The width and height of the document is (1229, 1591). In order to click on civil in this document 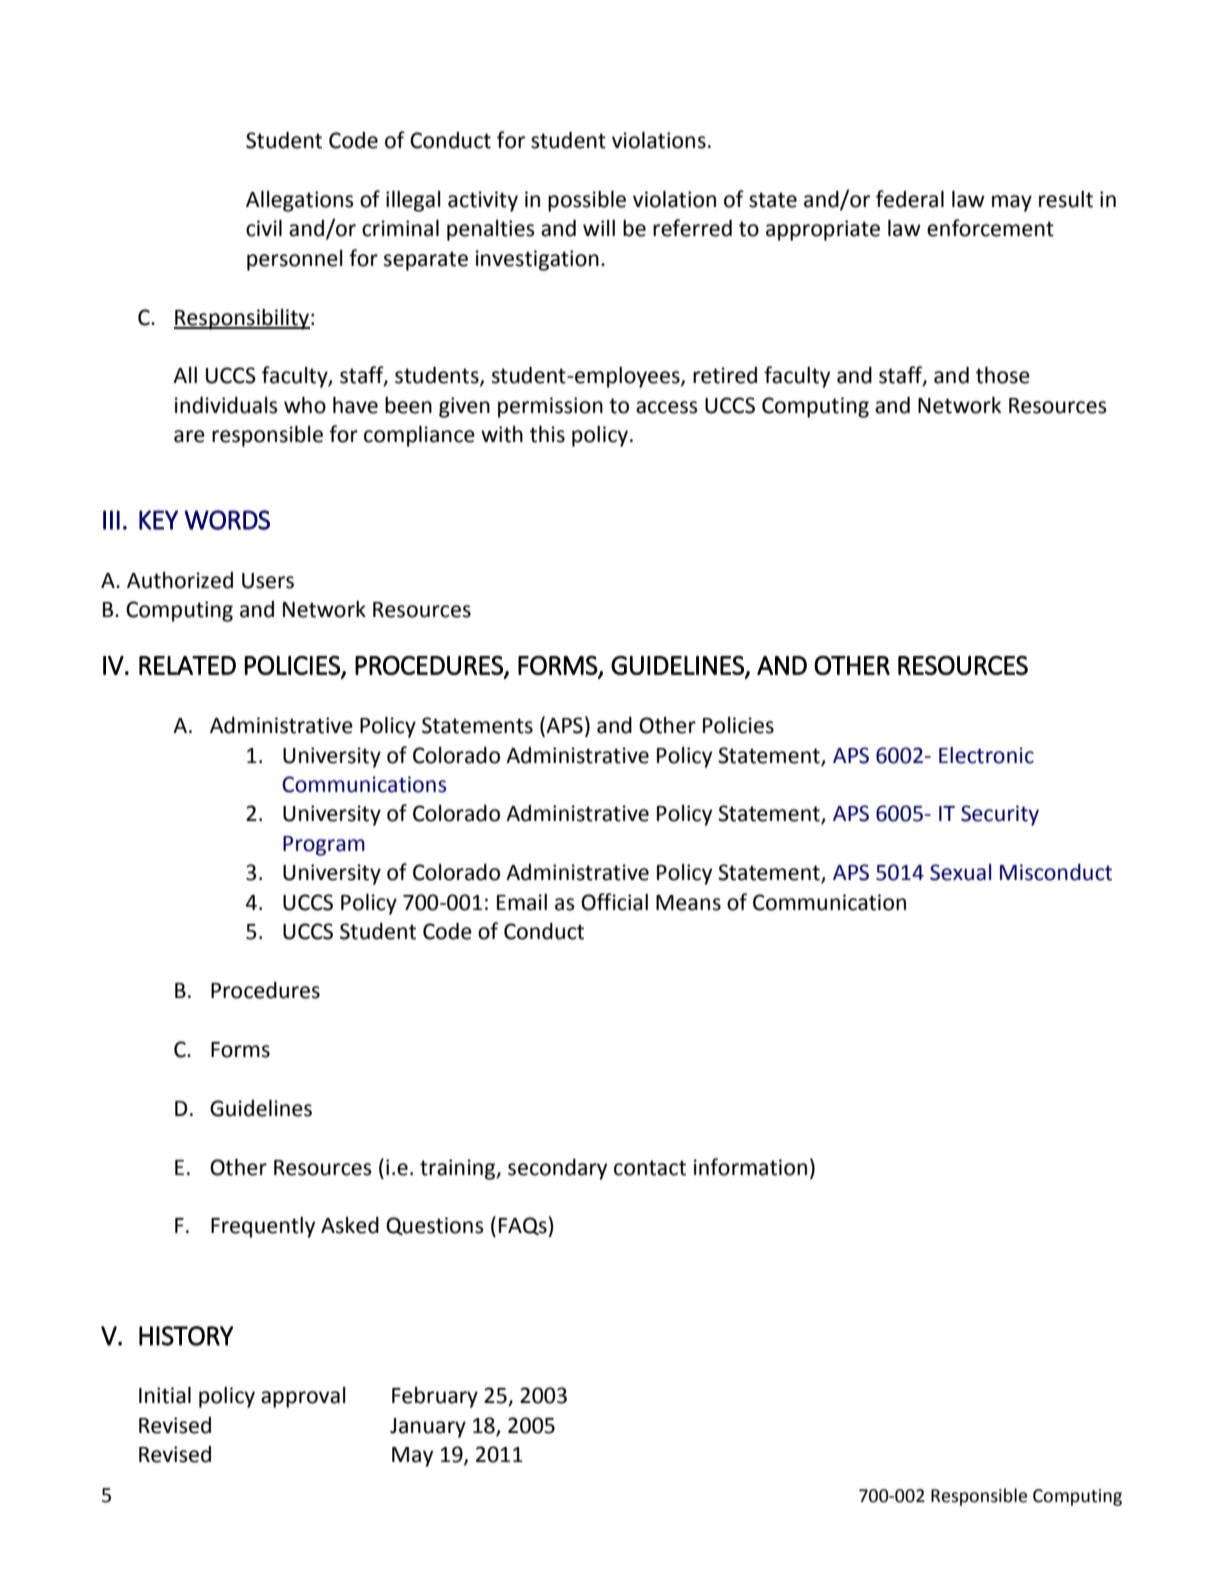, I will do `click(264, 228)`.
